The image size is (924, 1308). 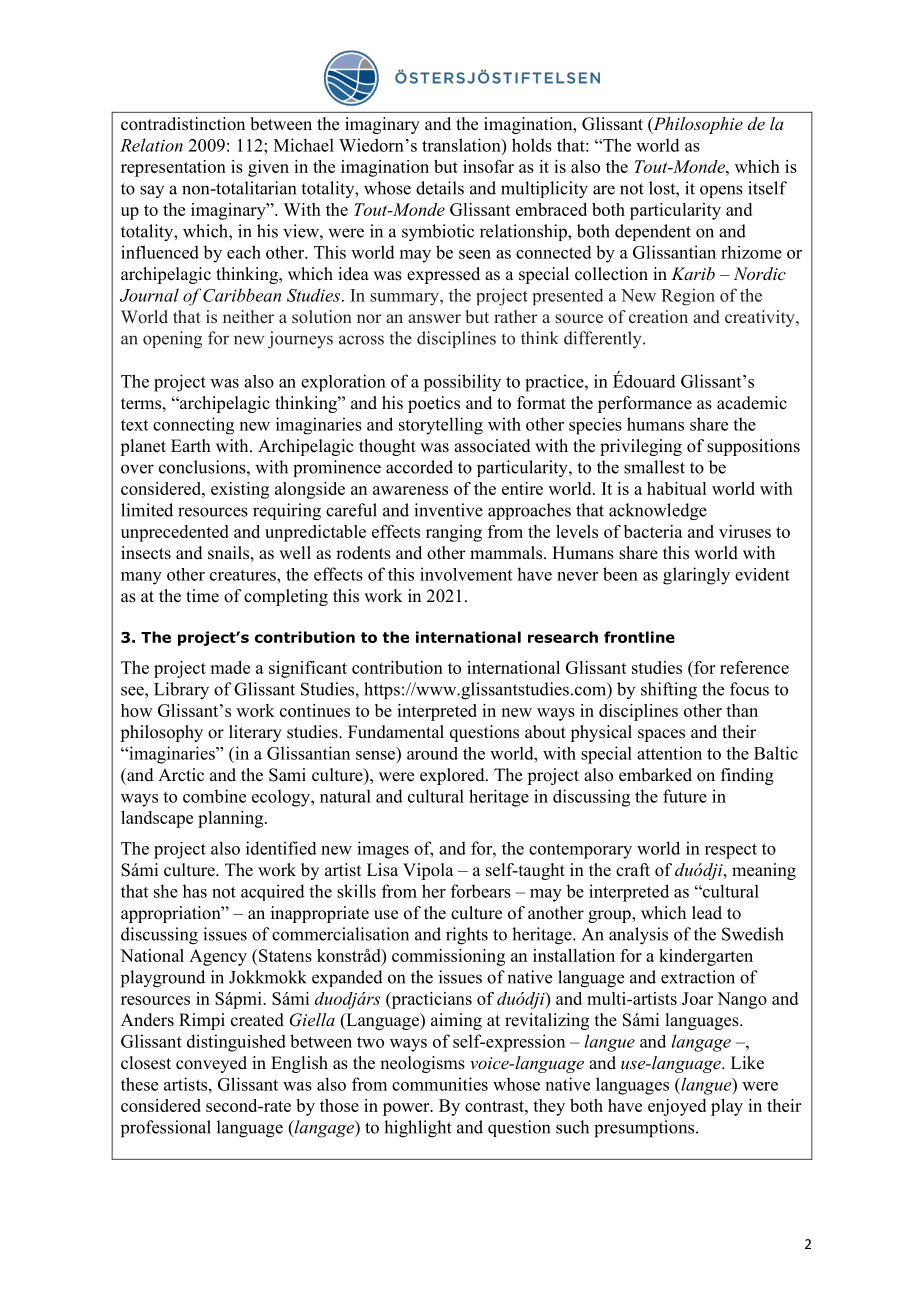 I want to click on unprecedented, so click(x=175, y=533).
